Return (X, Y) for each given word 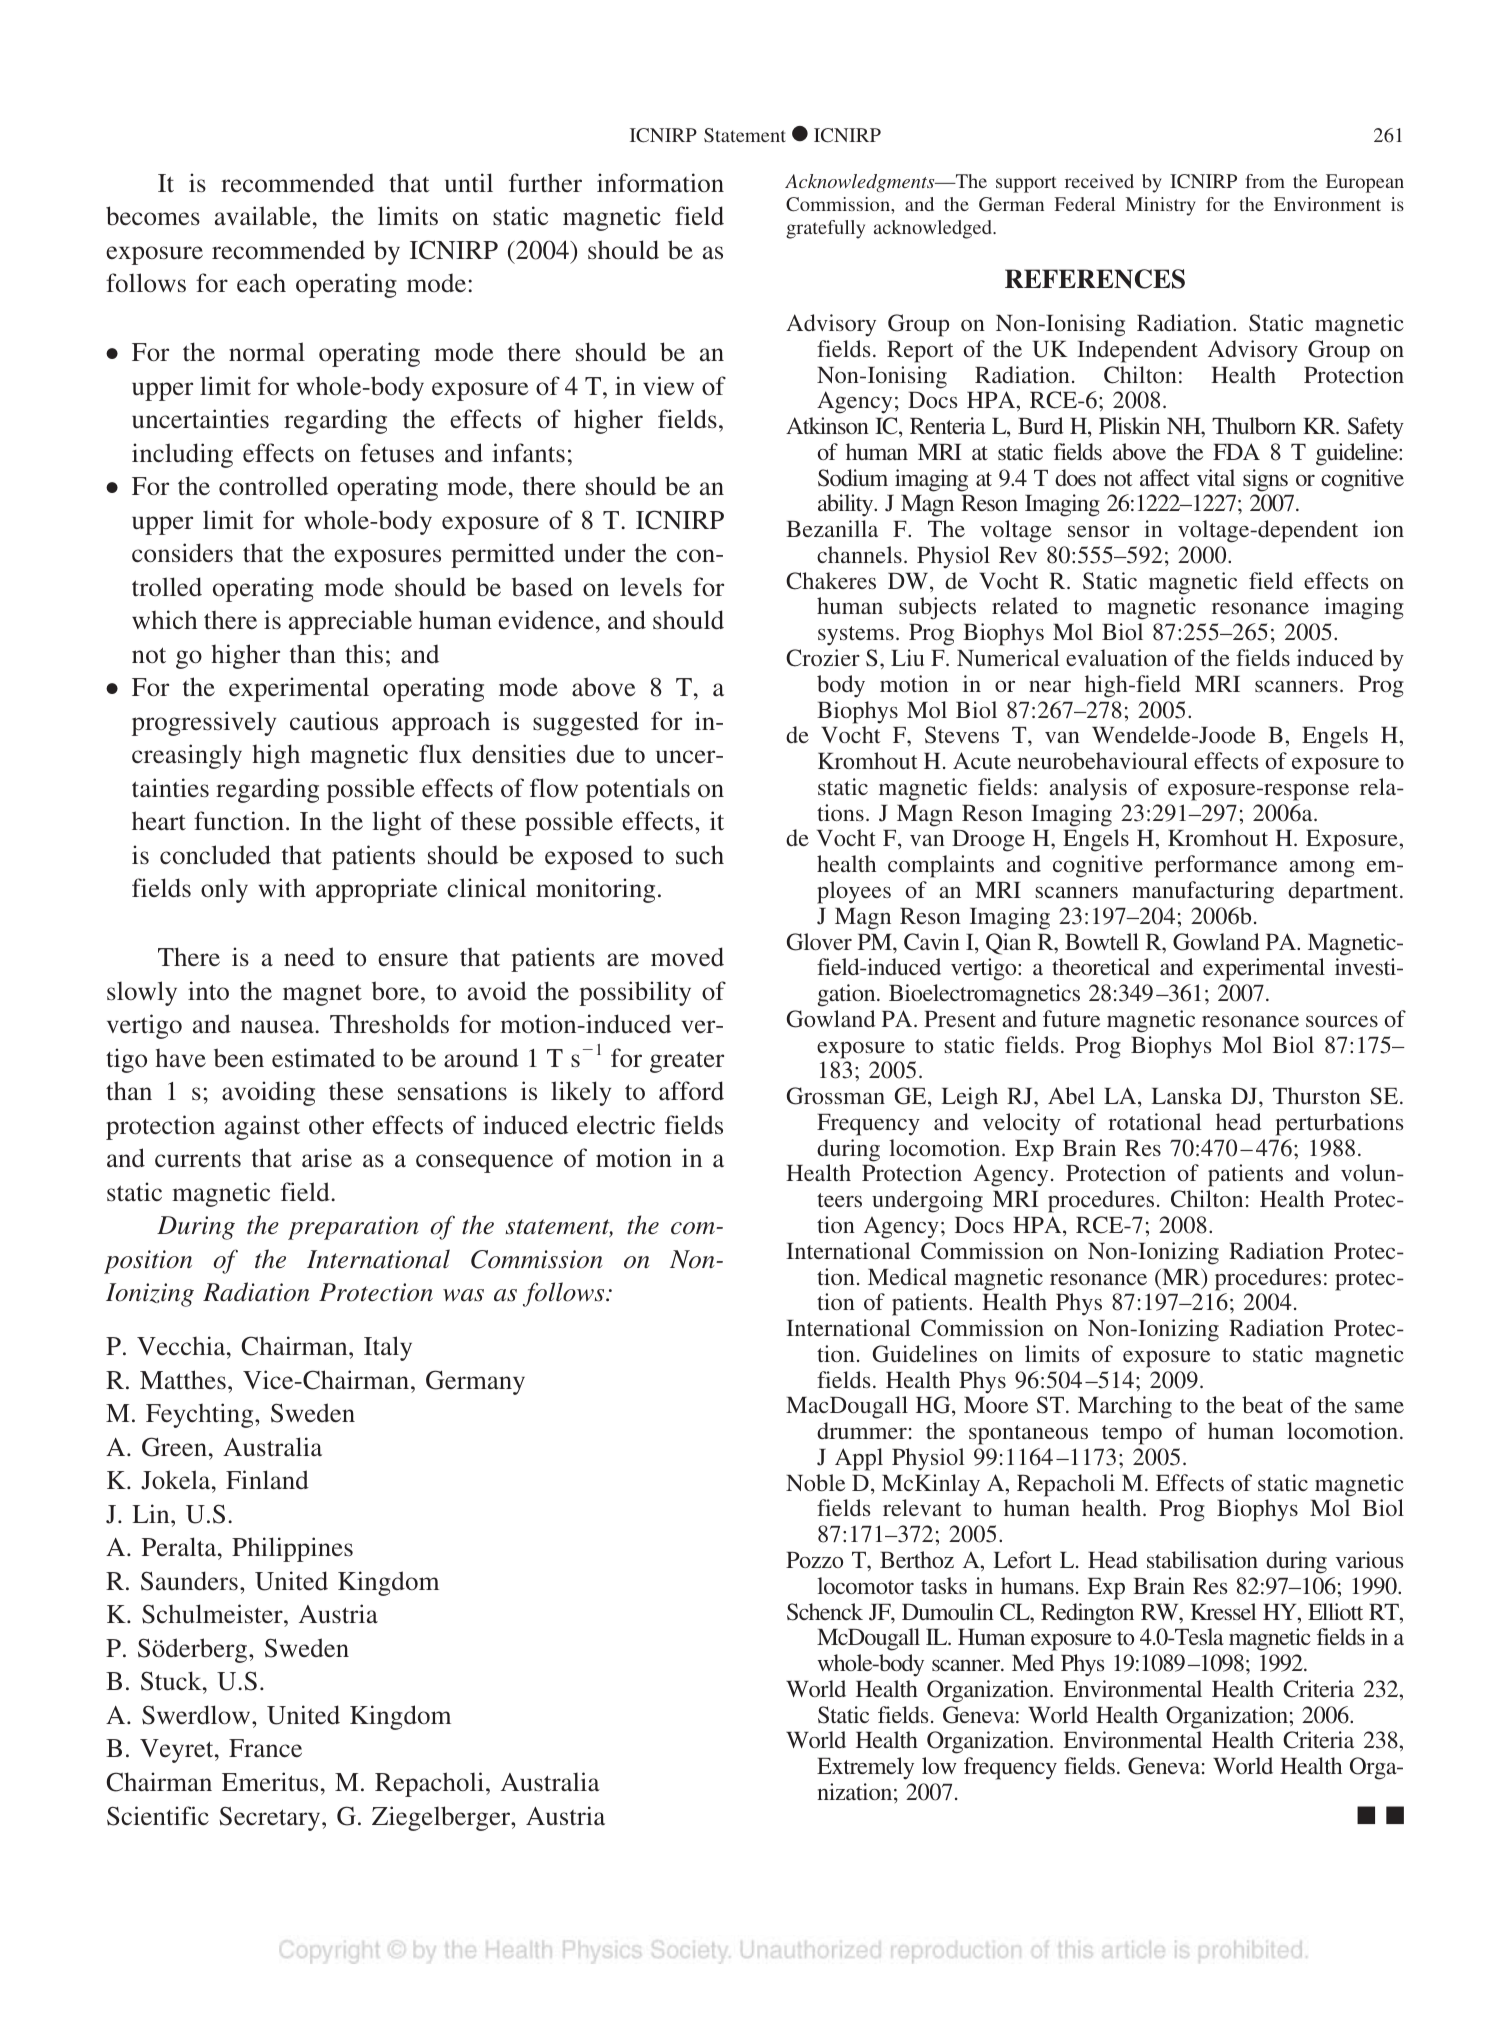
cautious (334, 721)
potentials (638, 790)
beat (1262, 1404)
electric (616, 1125)
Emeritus (270, 1782)
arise (327, 1158)
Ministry (1160, 206)
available (263, 216)
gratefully (825, 229)
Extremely (865, 1768)
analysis (1088, 789)
